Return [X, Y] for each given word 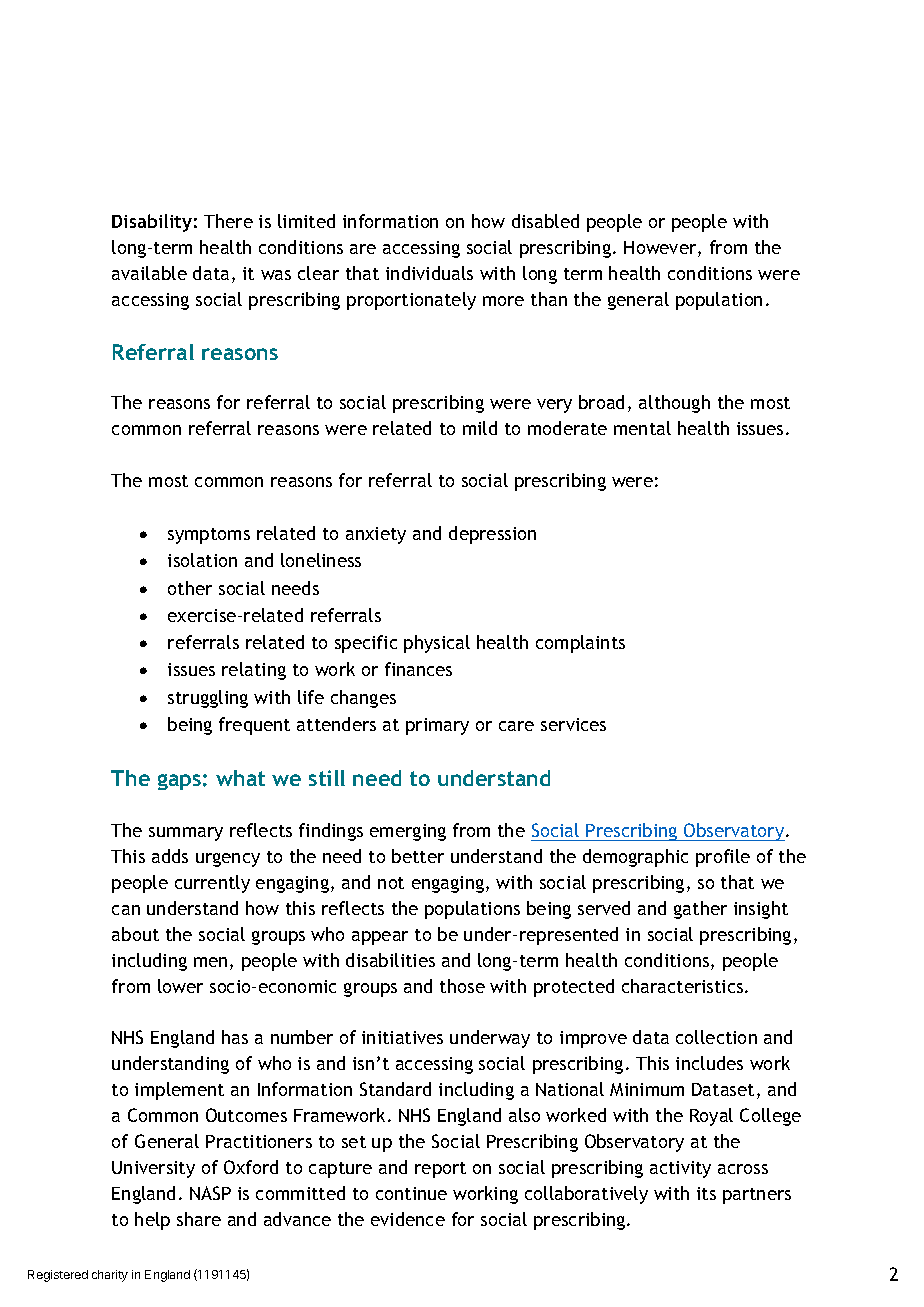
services [573, 724]
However [661, 249]
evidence [408, 1219]
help [152, 1221]
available [149, 273]
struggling [208, 699]
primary [437, 726]
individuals [429, 273]
